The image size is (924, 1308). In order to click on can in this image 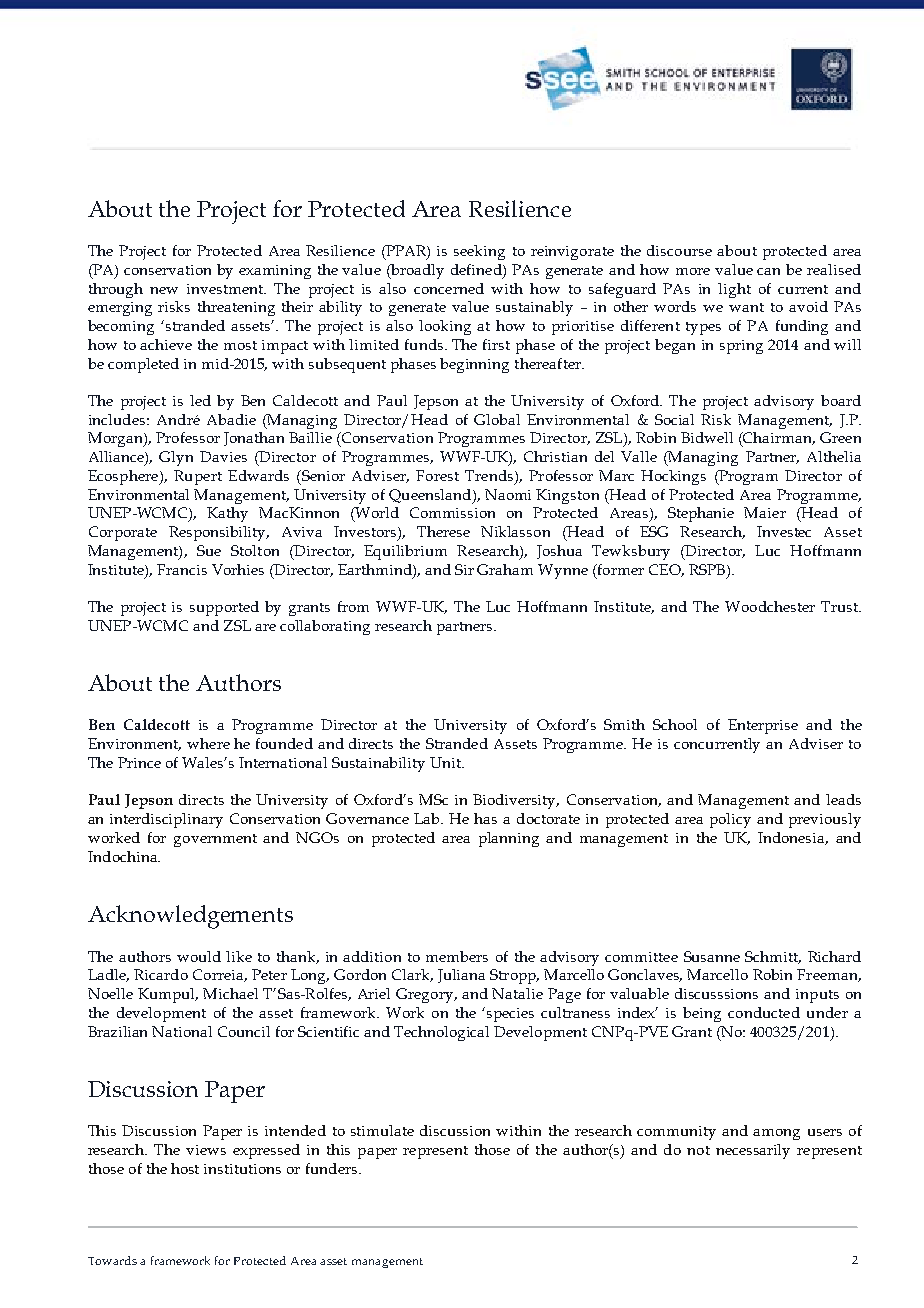, I will do `click(768, 271)`.
